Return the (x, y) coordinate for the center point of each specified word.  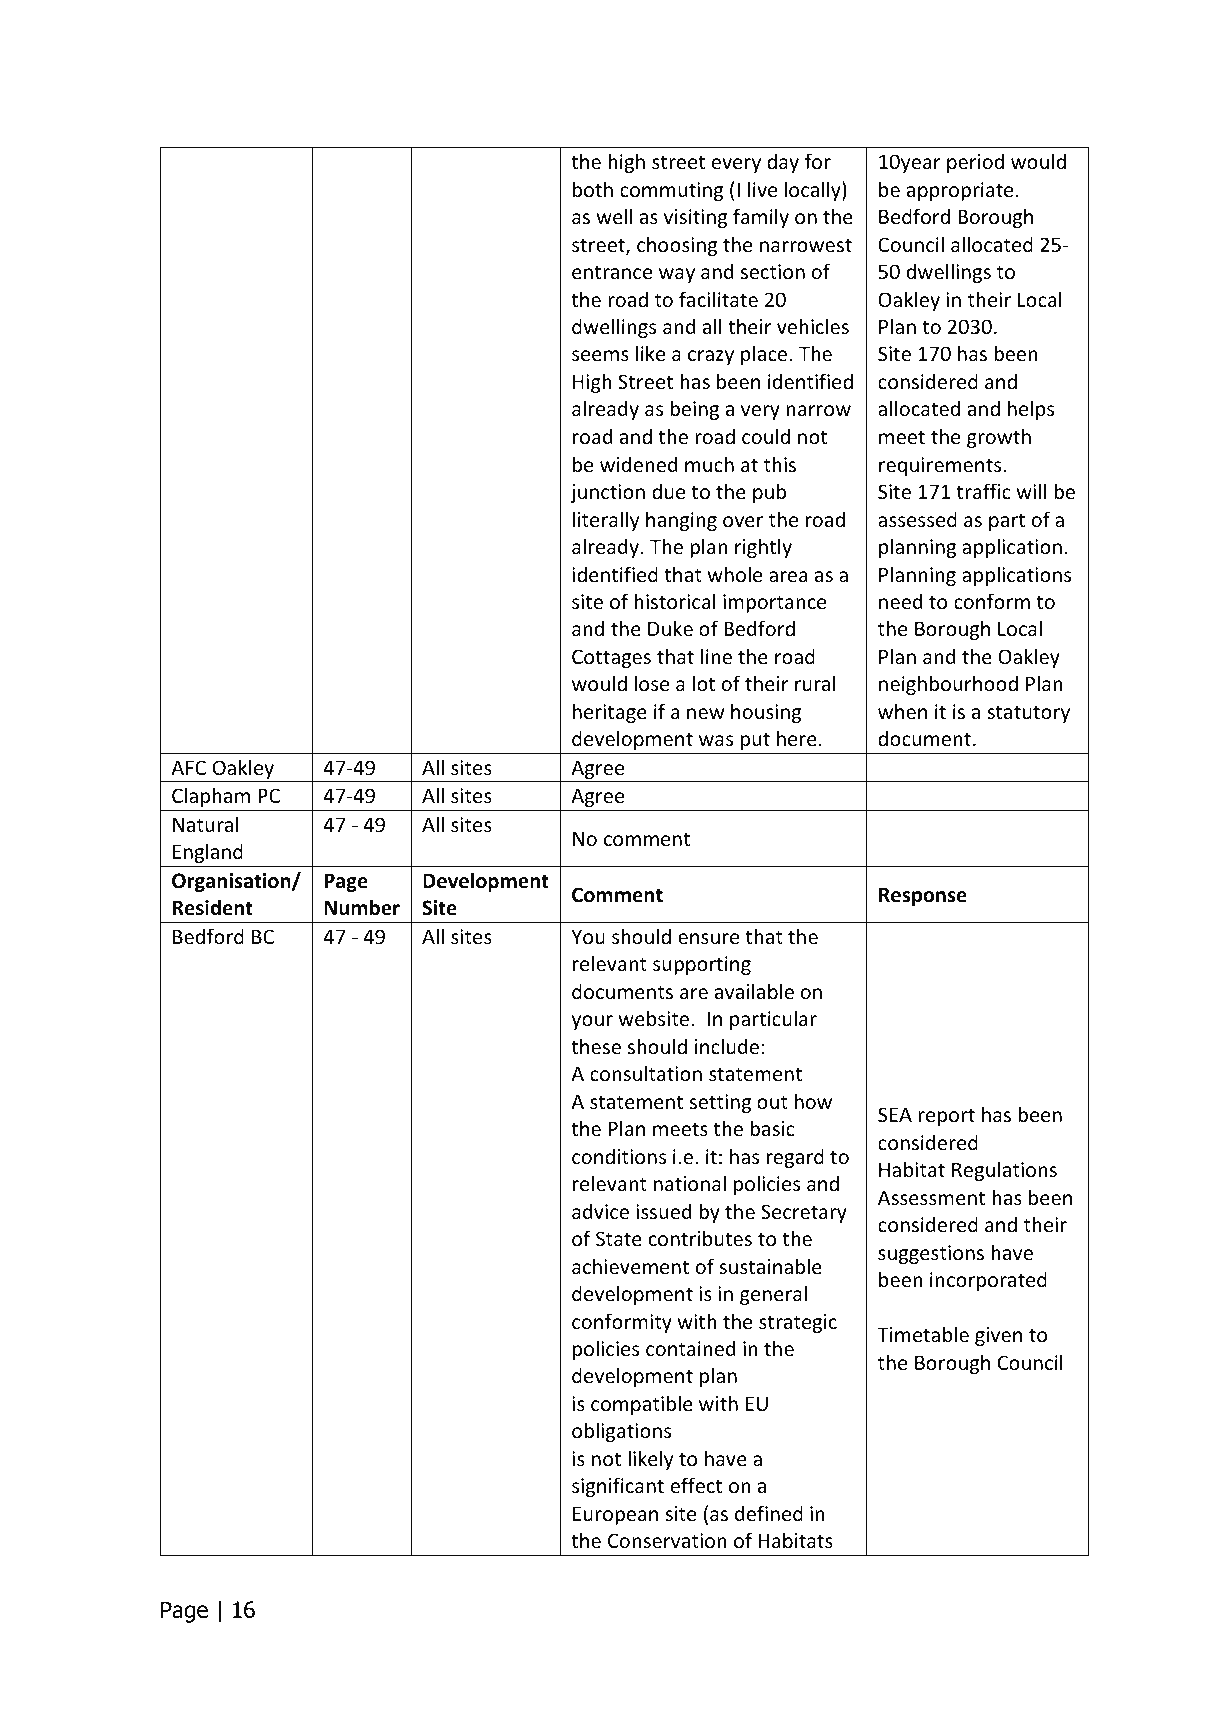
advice (600, 1211)
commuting (671, 191)
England (208, 853)
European (615, 1515)
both (593, 189)
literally (606, 521)
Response (923, 896)
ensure (708, 939)
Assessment (931, 1198)
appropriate (960, 191)
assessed (917, 519)
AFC (188, 767)
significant (618, 1487)
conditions (619, 1156)
